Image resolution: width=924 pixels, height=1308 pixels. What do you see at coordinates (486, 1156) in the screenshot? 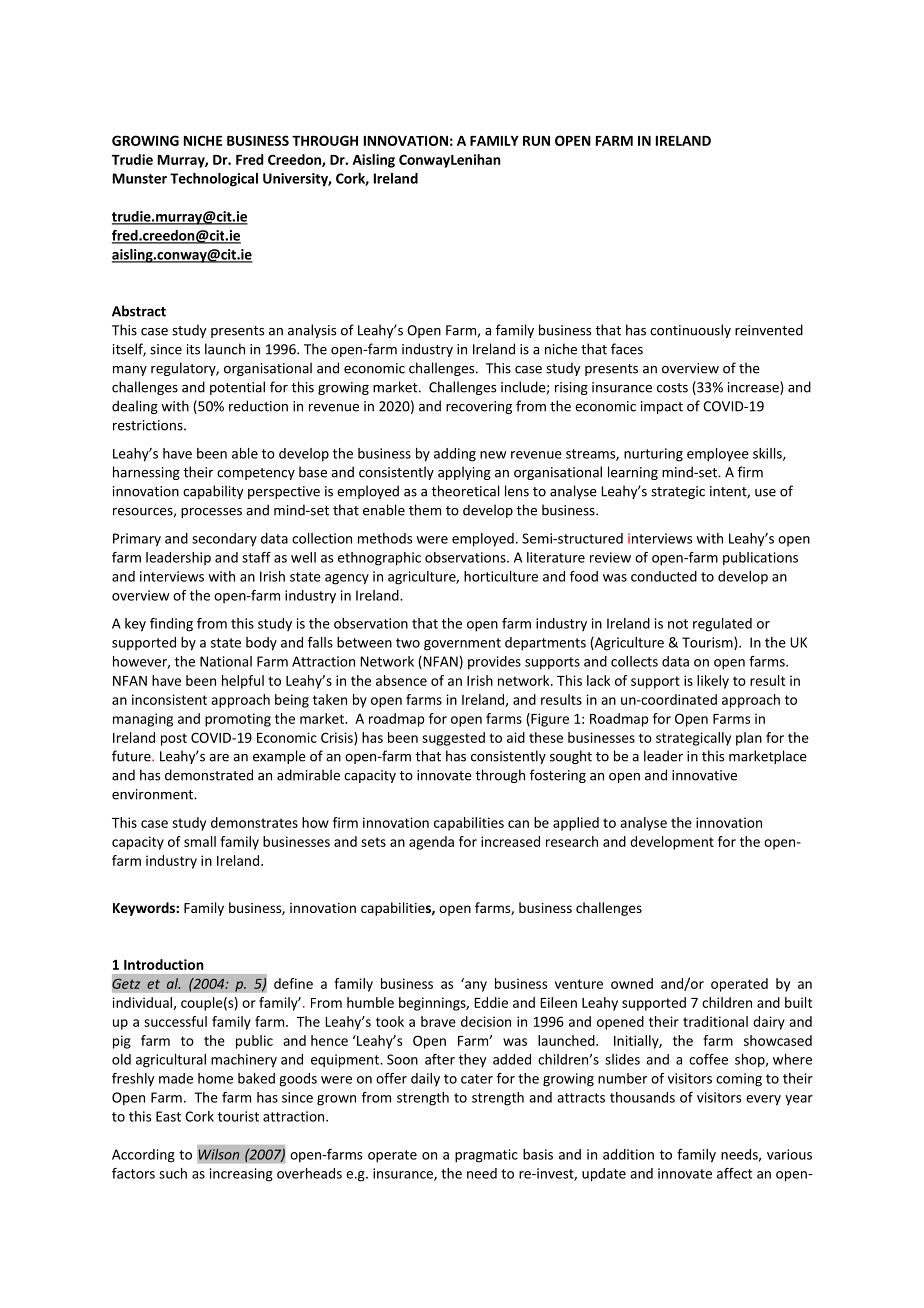
I see `pragmatic` at bounding box center [486, 1156].
